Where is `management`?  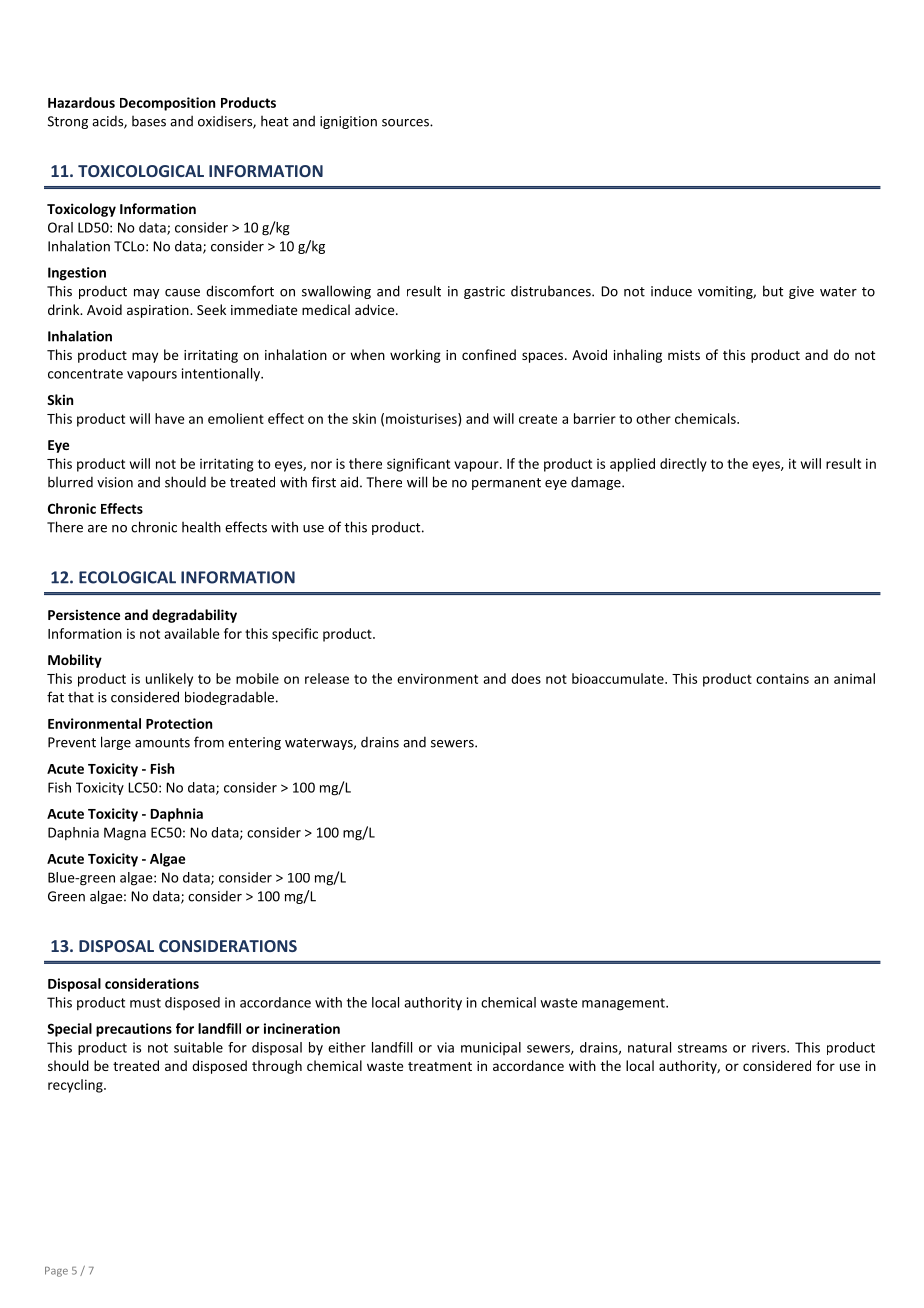
management is located at coordinates (624, 1004).
